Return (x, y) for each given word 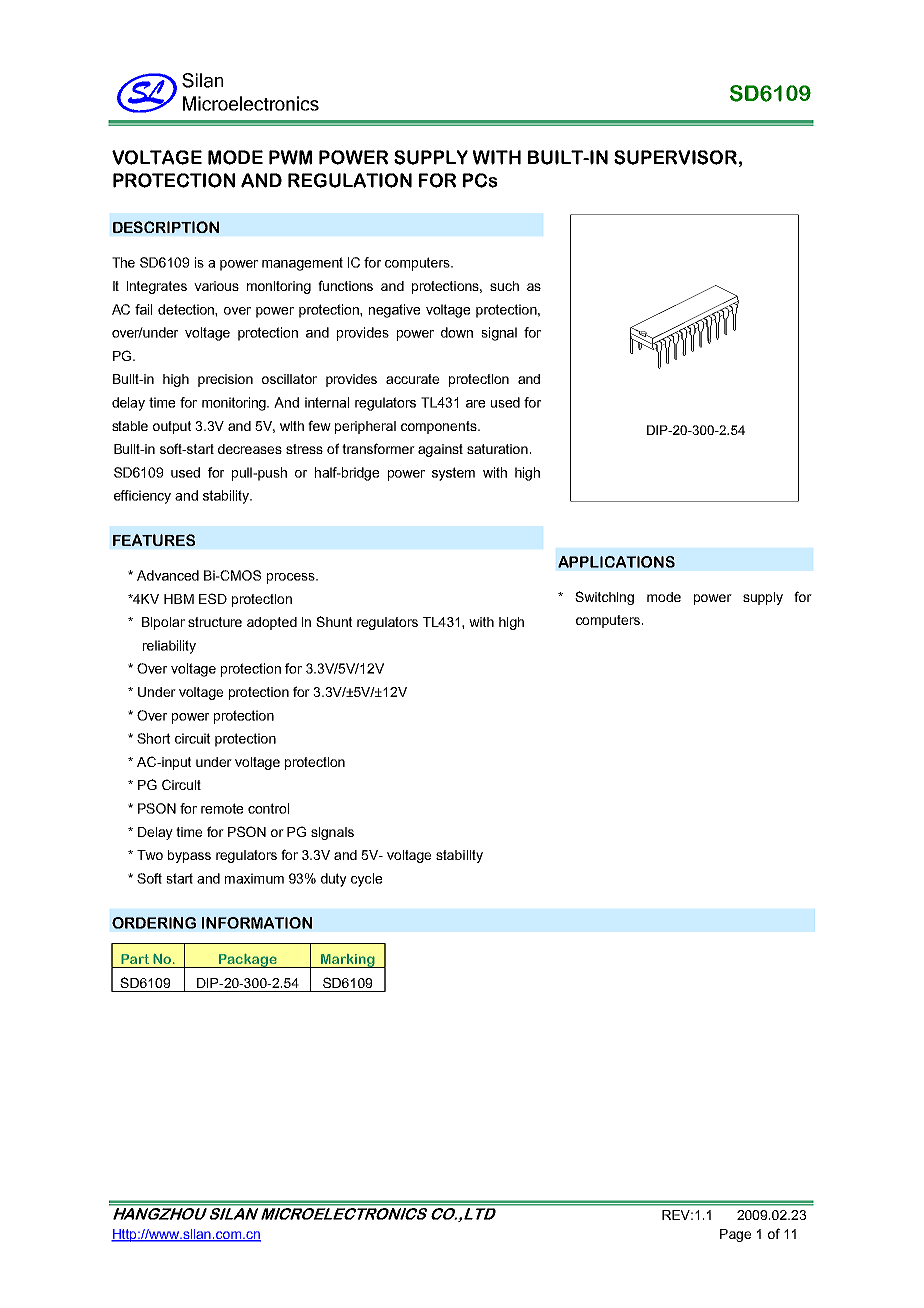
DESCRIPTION (166, 227)
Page (735, 1235)
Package (248, 961)
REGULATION (350, 180)
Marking (348, 961)
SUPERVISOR (675, 157)
